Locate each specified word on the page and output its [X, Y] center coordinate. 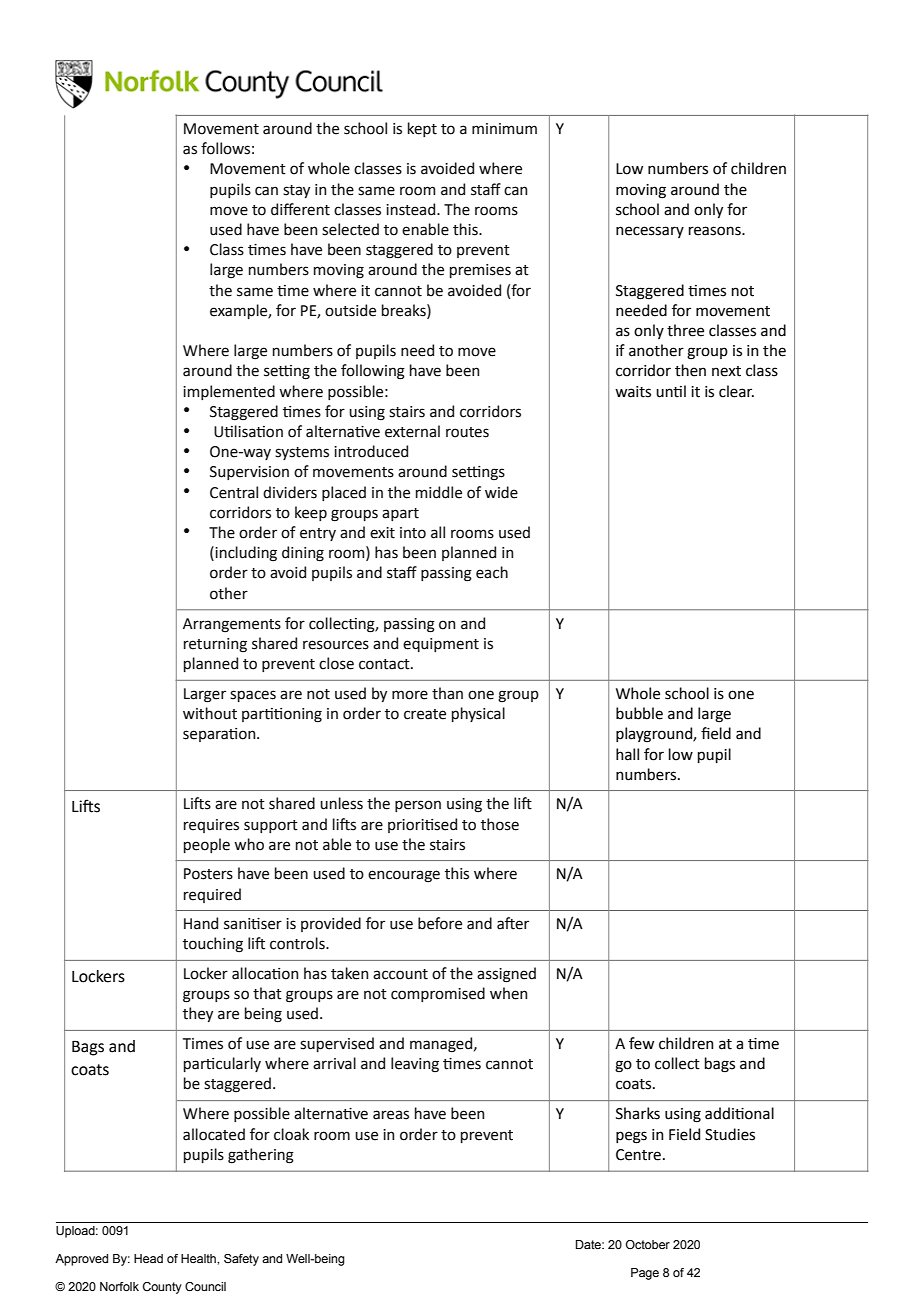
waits [633, 392]
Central [234, 492]
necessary [650, 232]
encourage [404, 876]
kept [422, 129]
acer [513, 923]
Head [148, 1258]
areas [391, 1115]
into [413, 533]
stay [296, 191]
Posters [208, 874]
